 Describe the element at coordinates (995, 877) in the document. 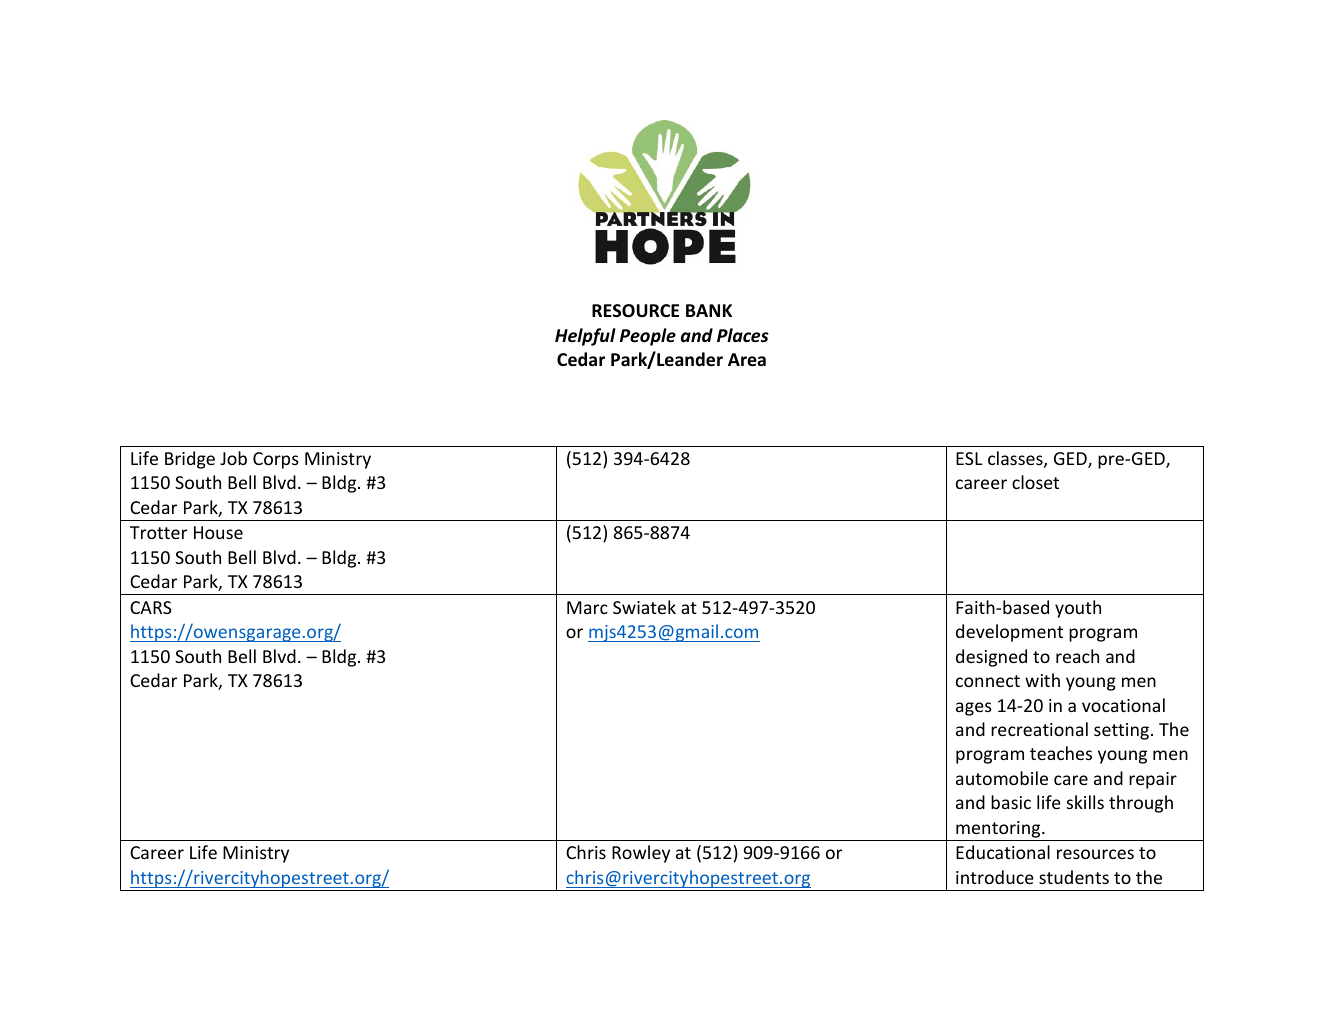

I see `introduce` at that location.
